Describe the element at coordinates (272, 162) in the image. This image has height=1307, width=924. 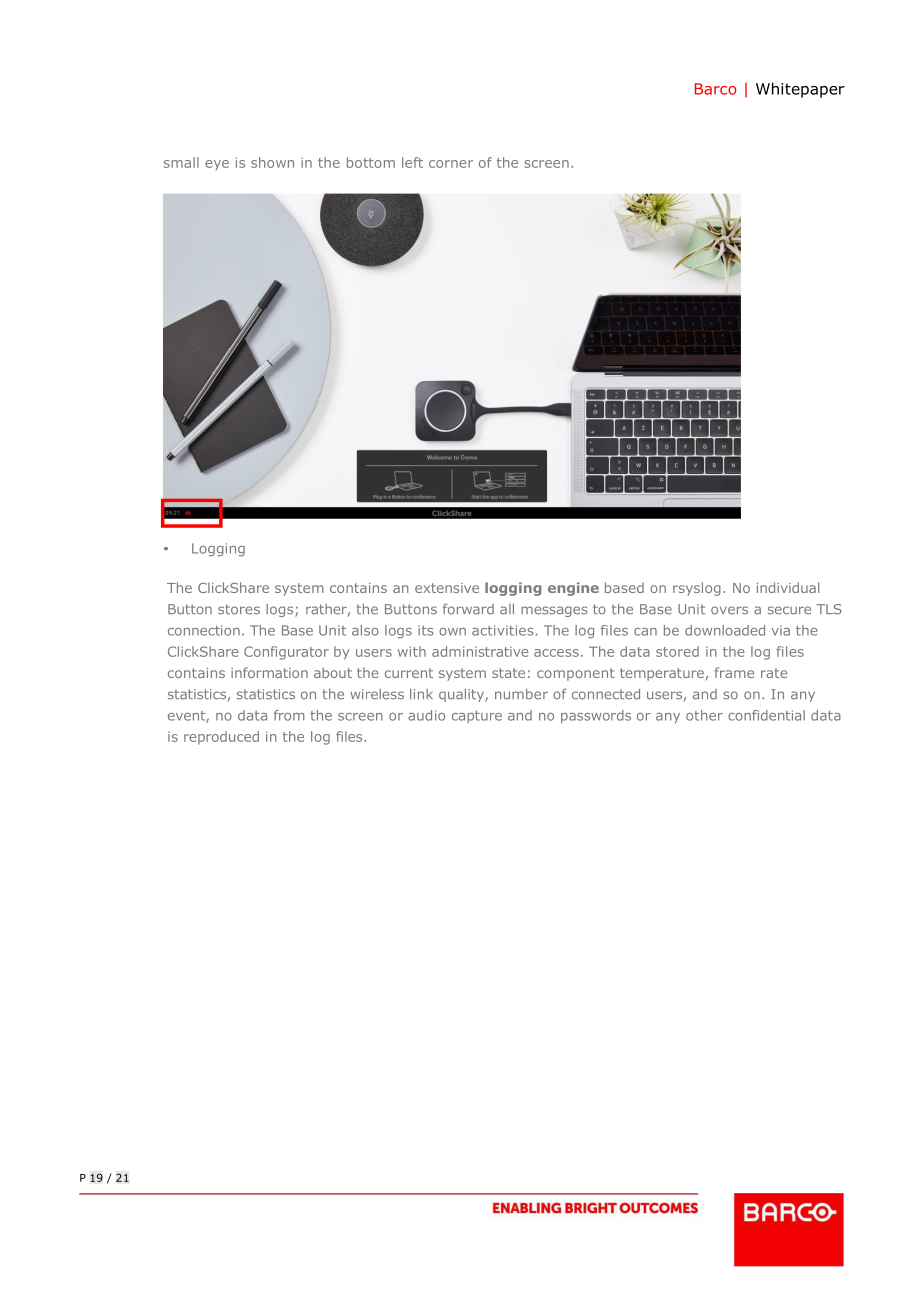
I see `shown` at that location.
